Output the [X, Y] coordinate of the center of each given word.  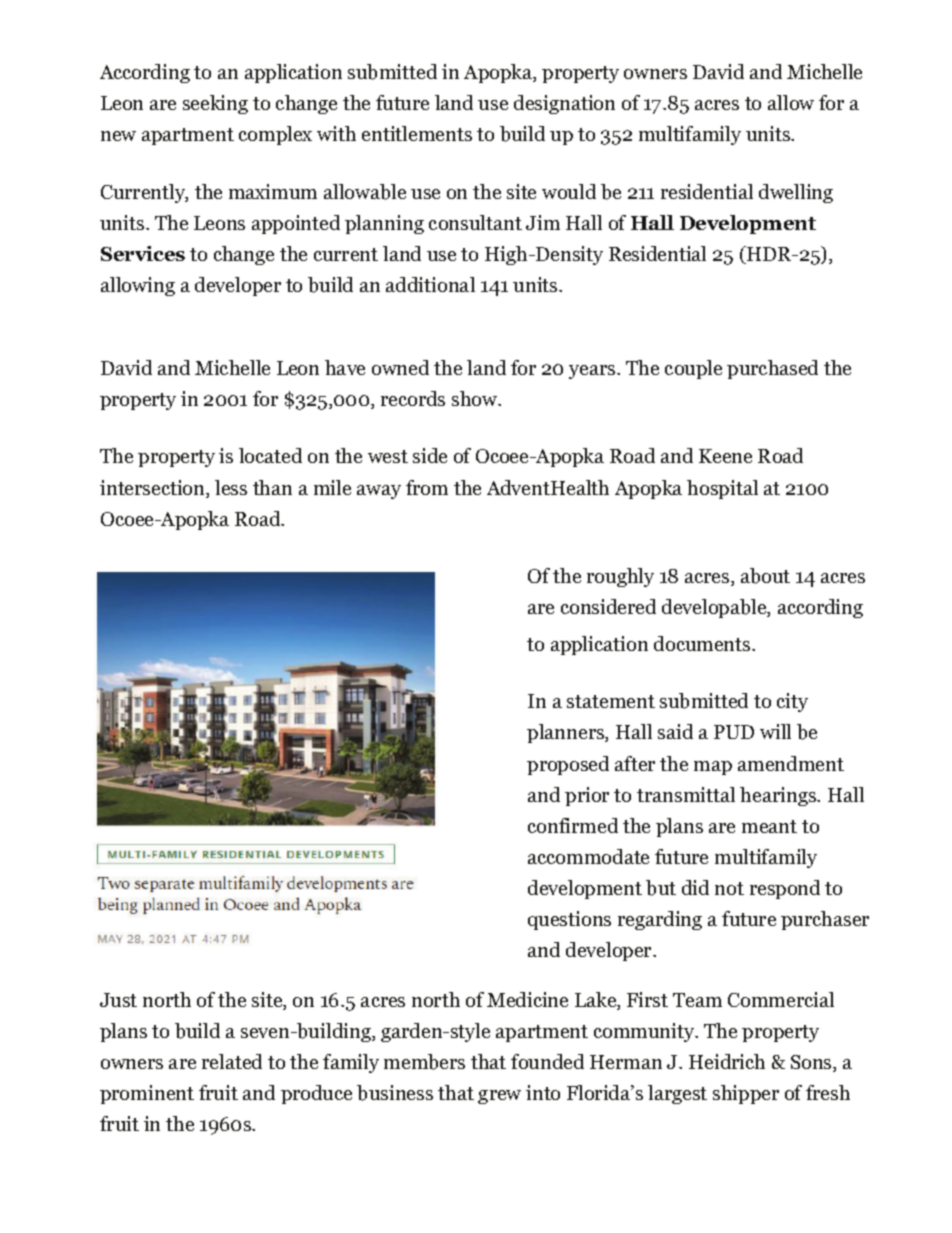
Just [118, 1000]
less [231, 487]
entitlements [417, 133]
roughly [620, 577]
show [476, 398]
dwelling [796, 193]
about [765, 576]
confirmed [573, 825]
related [232, 1061]
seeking [215, 104]
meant [769, 826]
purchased [772, 369]
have [345, 367]
